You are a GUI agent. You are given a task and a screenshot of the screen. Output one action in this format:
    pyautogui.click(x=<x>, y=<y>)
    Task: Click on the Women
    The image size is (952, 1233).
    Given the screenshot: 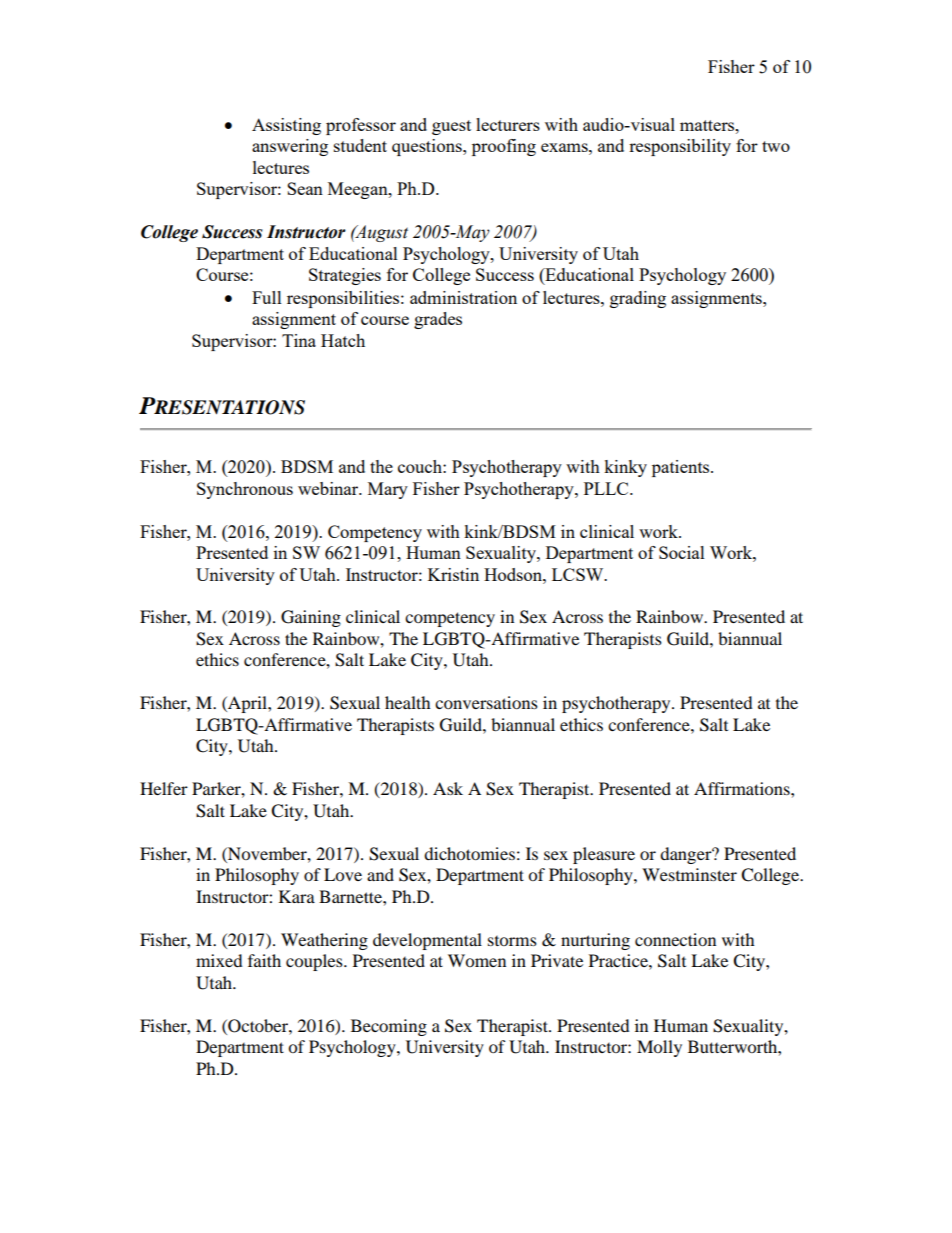 What is the action you would take?
    pyautogui.click(x=477, y=960)
